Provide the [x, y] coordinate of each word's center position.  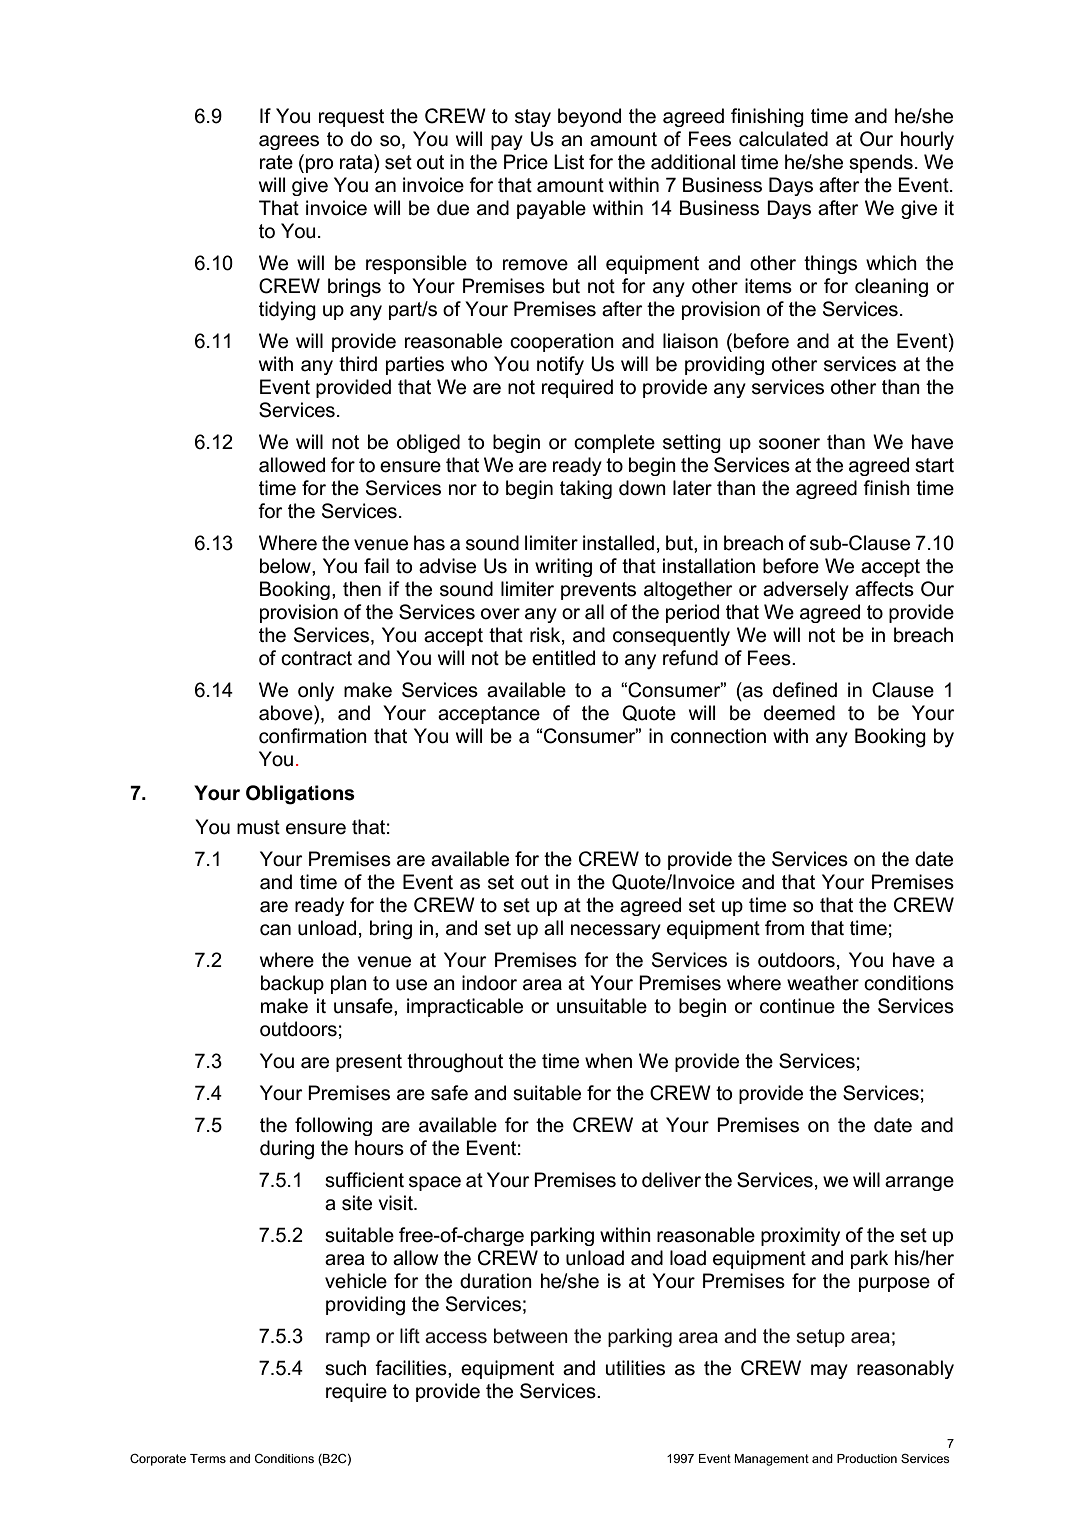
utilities [635, 1368]
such [345, 1368]
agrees [289, 142]
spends [881, 163]
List [569, 162]
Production [867, 1458]
